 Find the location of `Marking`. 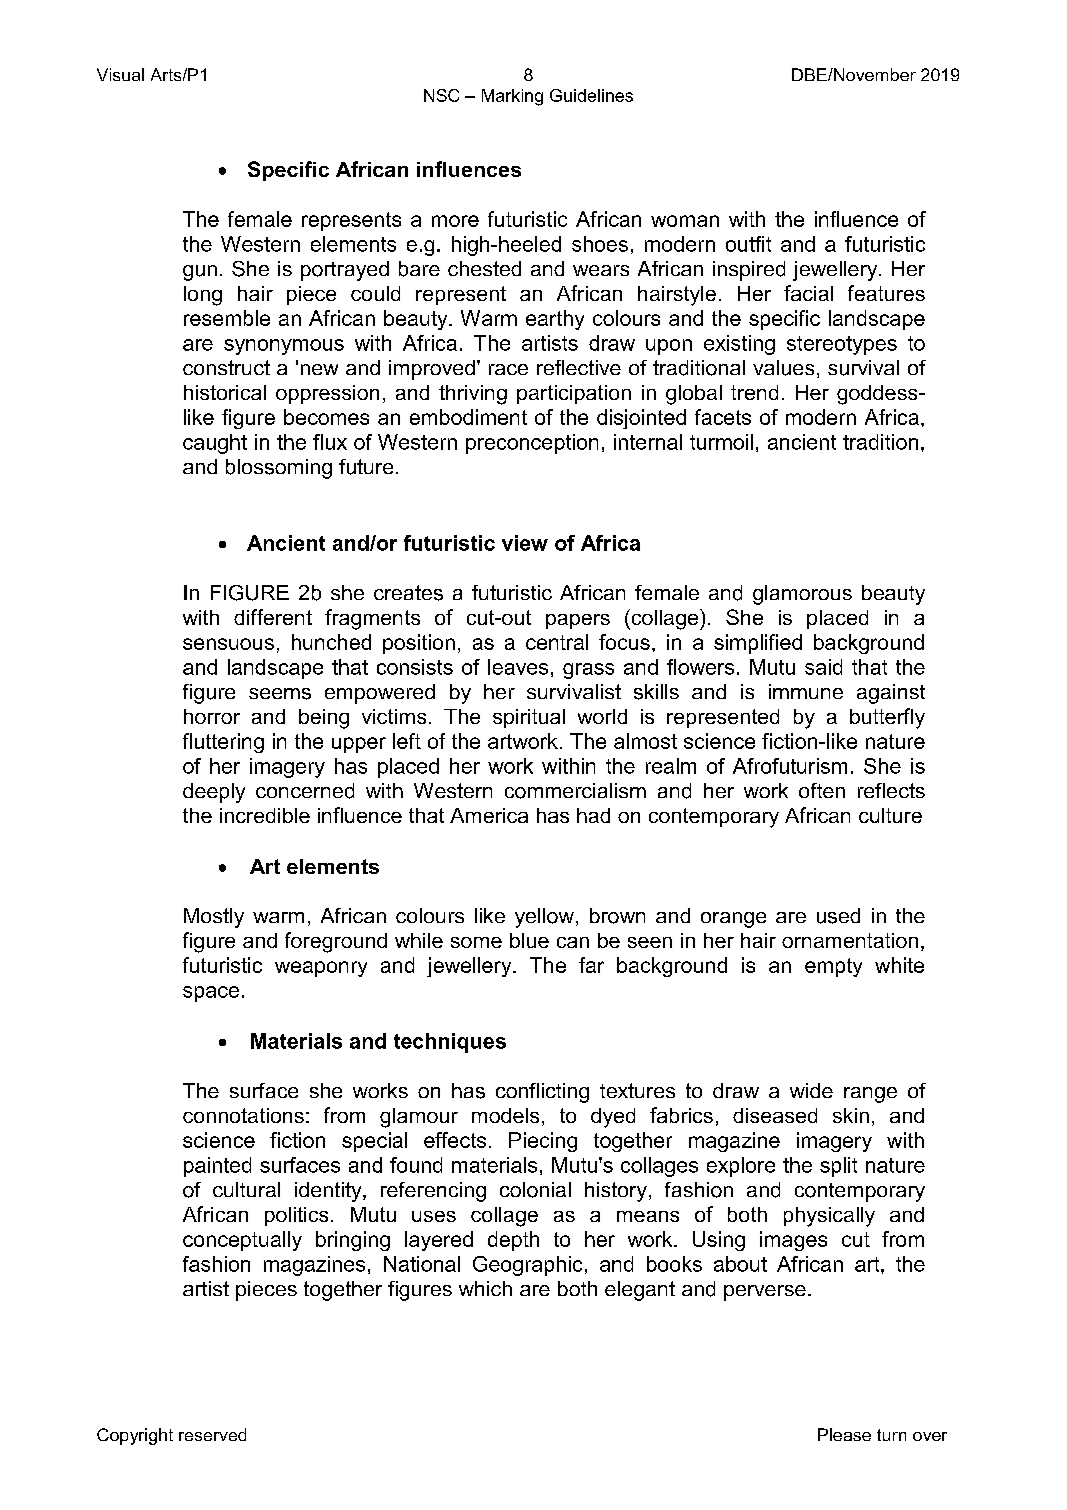

Marking is located at coordinates (512, 97).
